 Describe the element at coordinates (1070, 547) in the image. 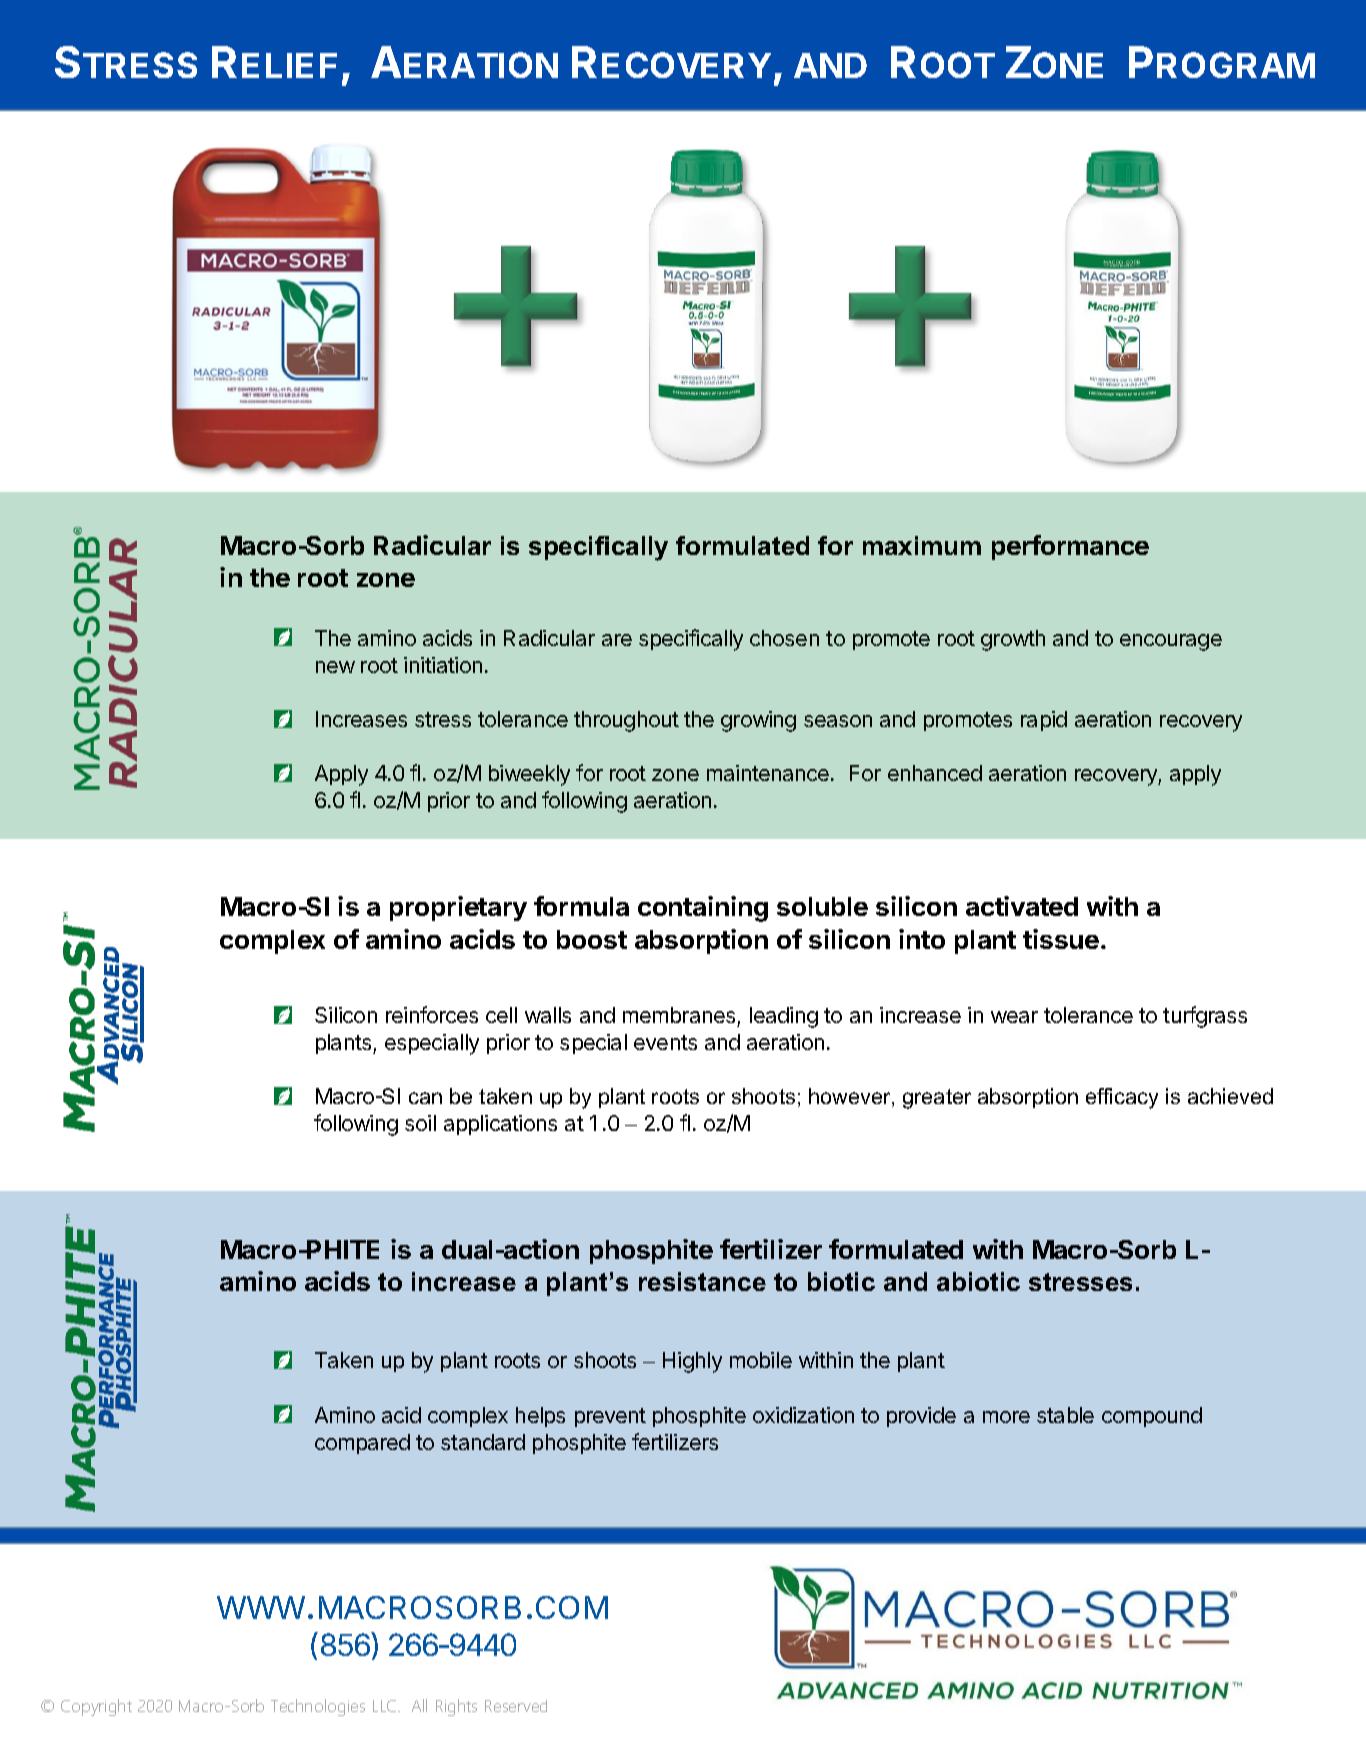

I see `performance` at that location.
